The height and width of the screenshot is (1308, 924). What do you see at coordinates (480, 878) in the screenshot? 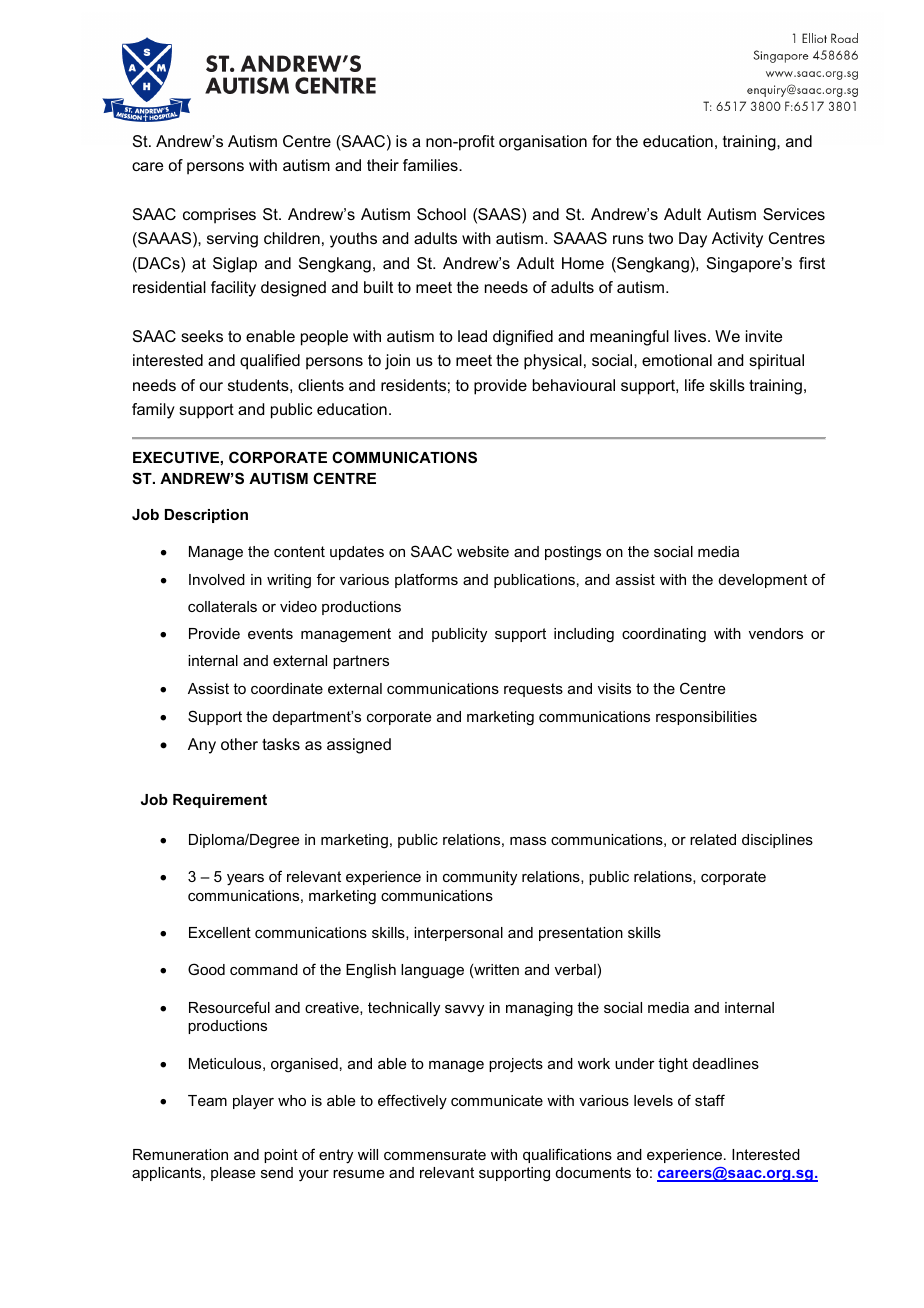
I see `community` at bounding box center [480, 878].
